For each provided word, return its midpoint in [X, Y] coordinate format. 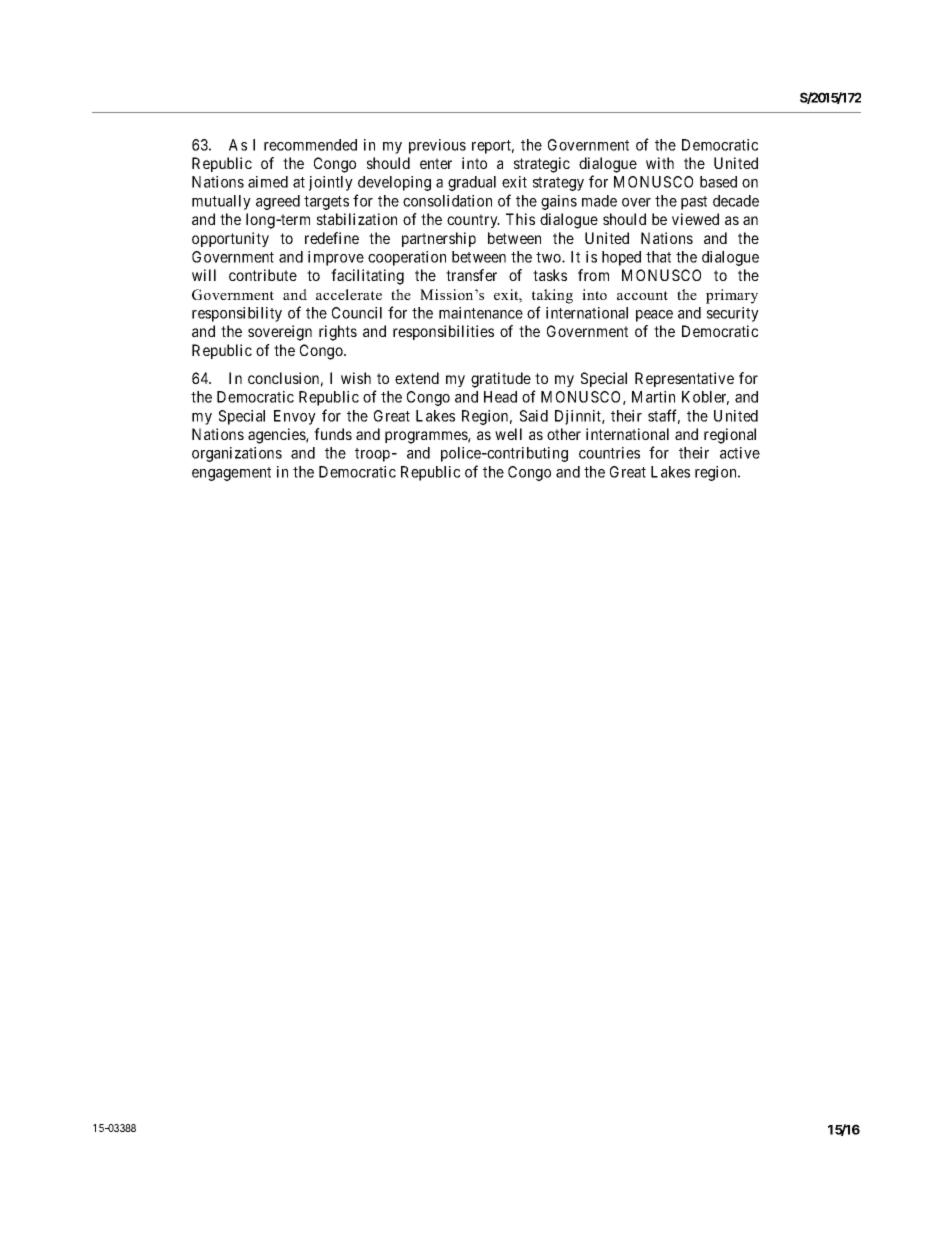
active [740, 453]
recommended [310, 145]
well [508, 434]
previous [437, 146]
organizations [237, 454]
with [660, 163]
